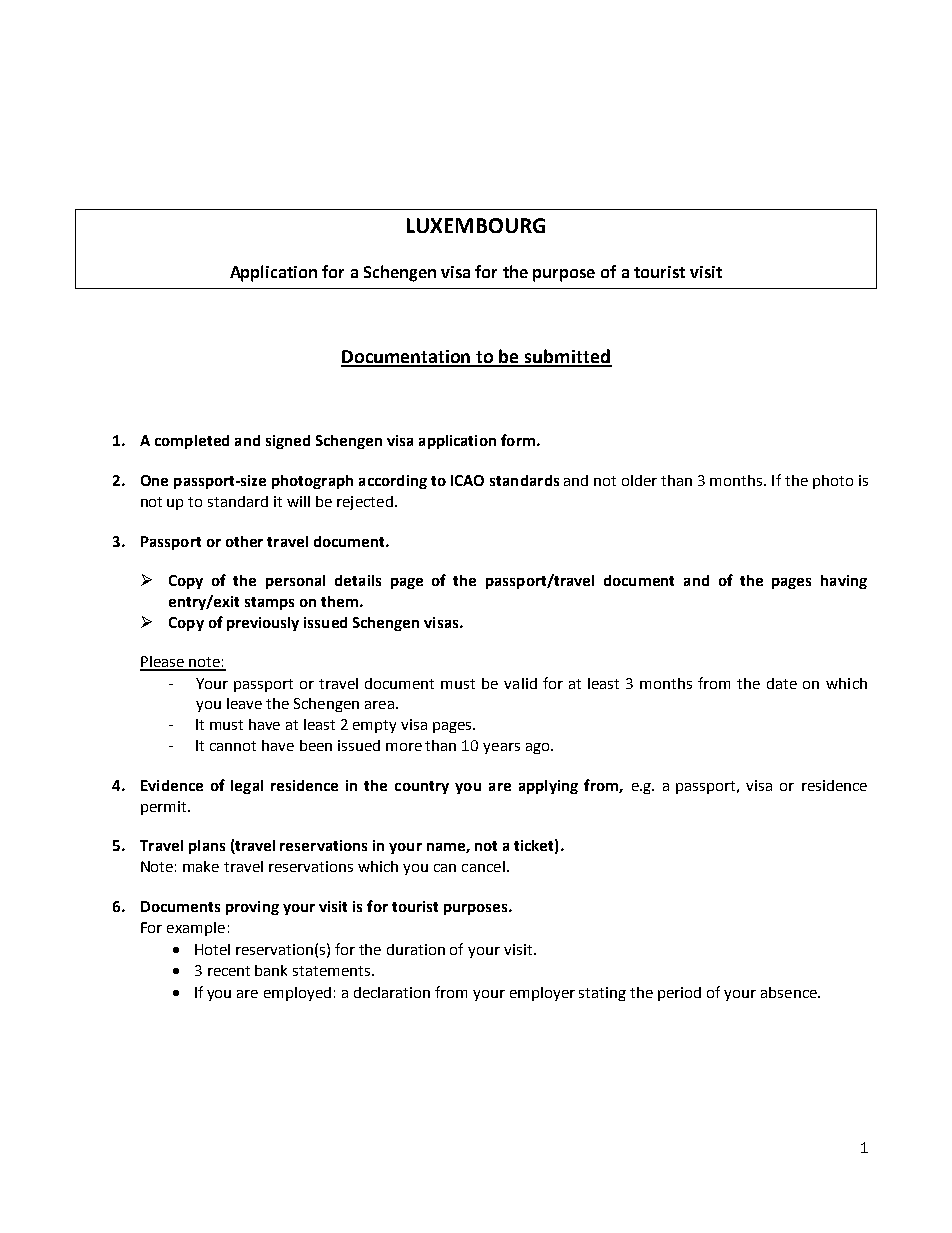 Image resolution: width=952 pixels, height=1233 pixels. What do you see at coordinates (501, 748) in the screenshot?
I see `years` at bounding box center [501, 748].
